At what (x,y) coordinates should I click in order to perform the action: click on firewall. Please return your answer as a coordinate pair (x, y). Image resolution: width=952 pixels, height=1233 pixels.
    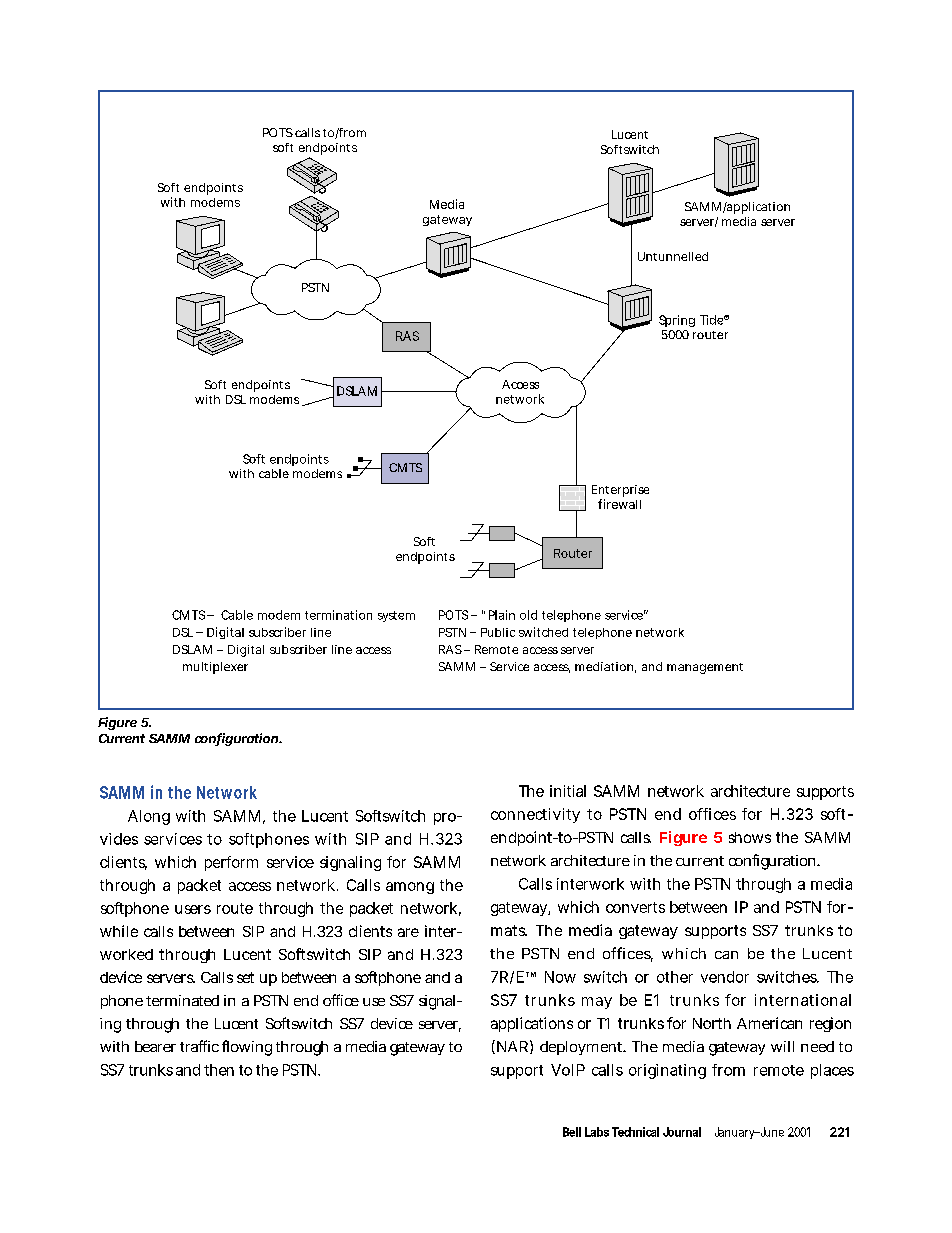
    Looking at the image, I should click on (619, 504).
